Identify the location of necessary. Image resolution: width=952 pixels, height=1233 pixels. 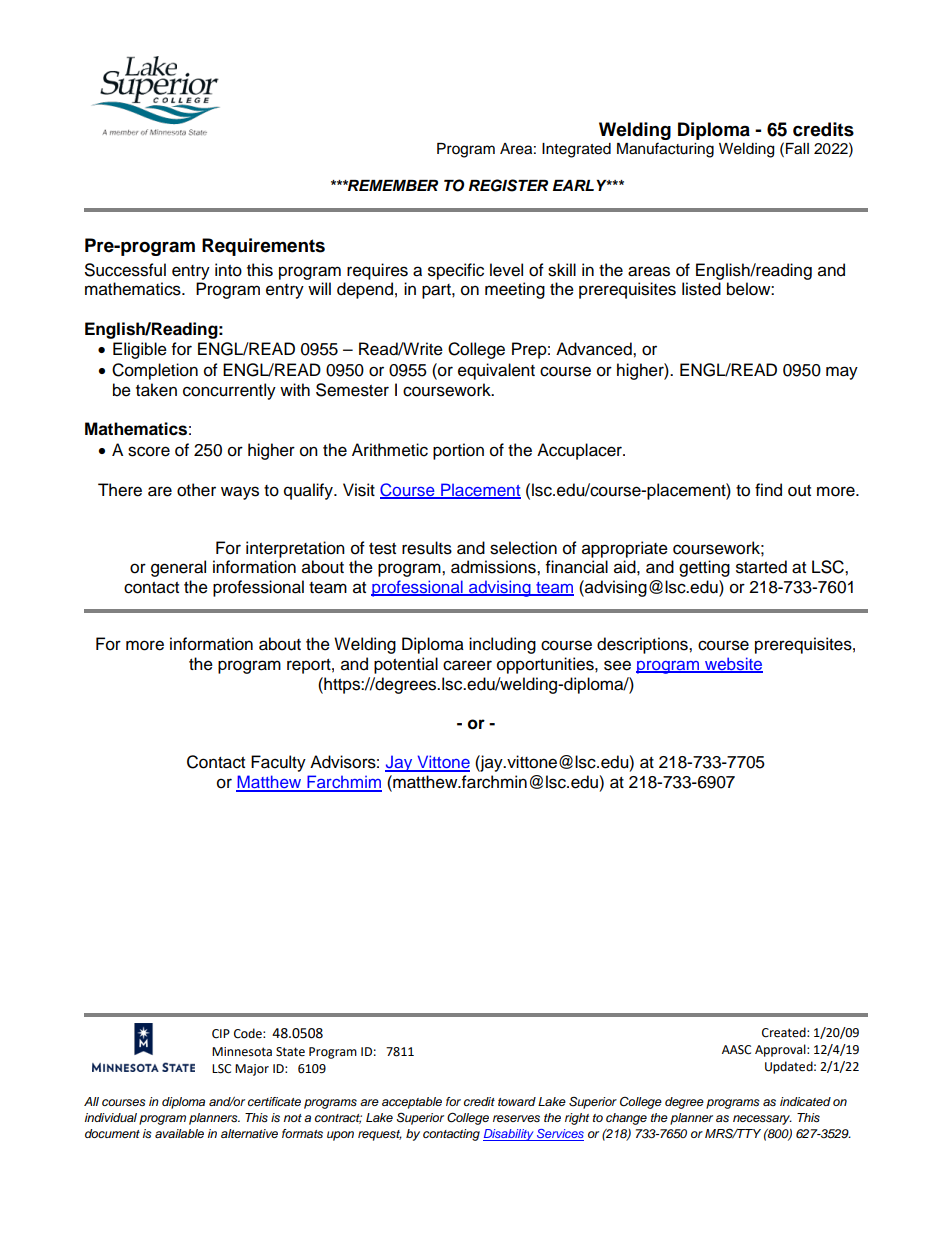
(762, 1120).
